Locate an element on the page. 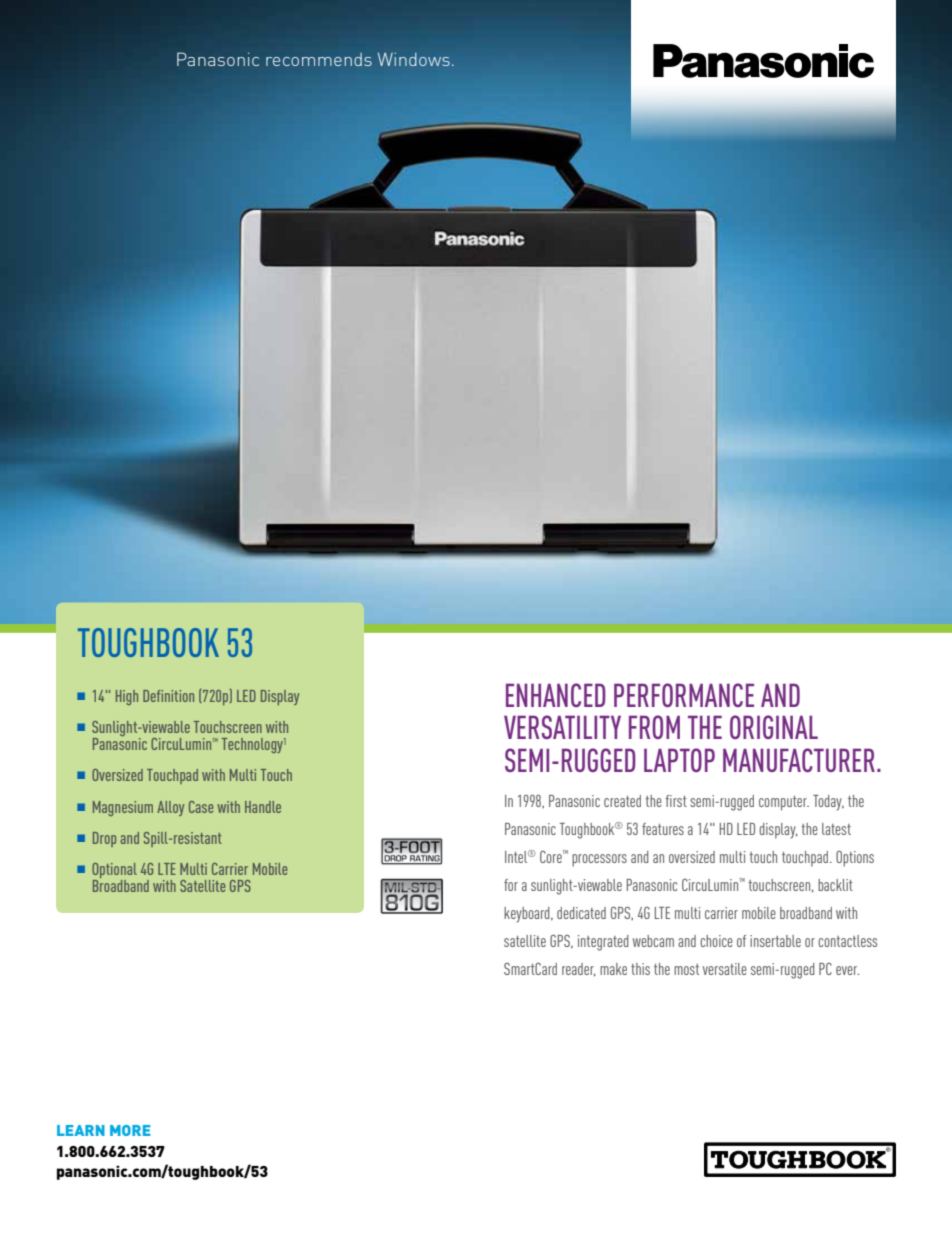 Image resolution: width=952 pixels, height=1233 pixels. versatile is located at coordinates (725, 969).
